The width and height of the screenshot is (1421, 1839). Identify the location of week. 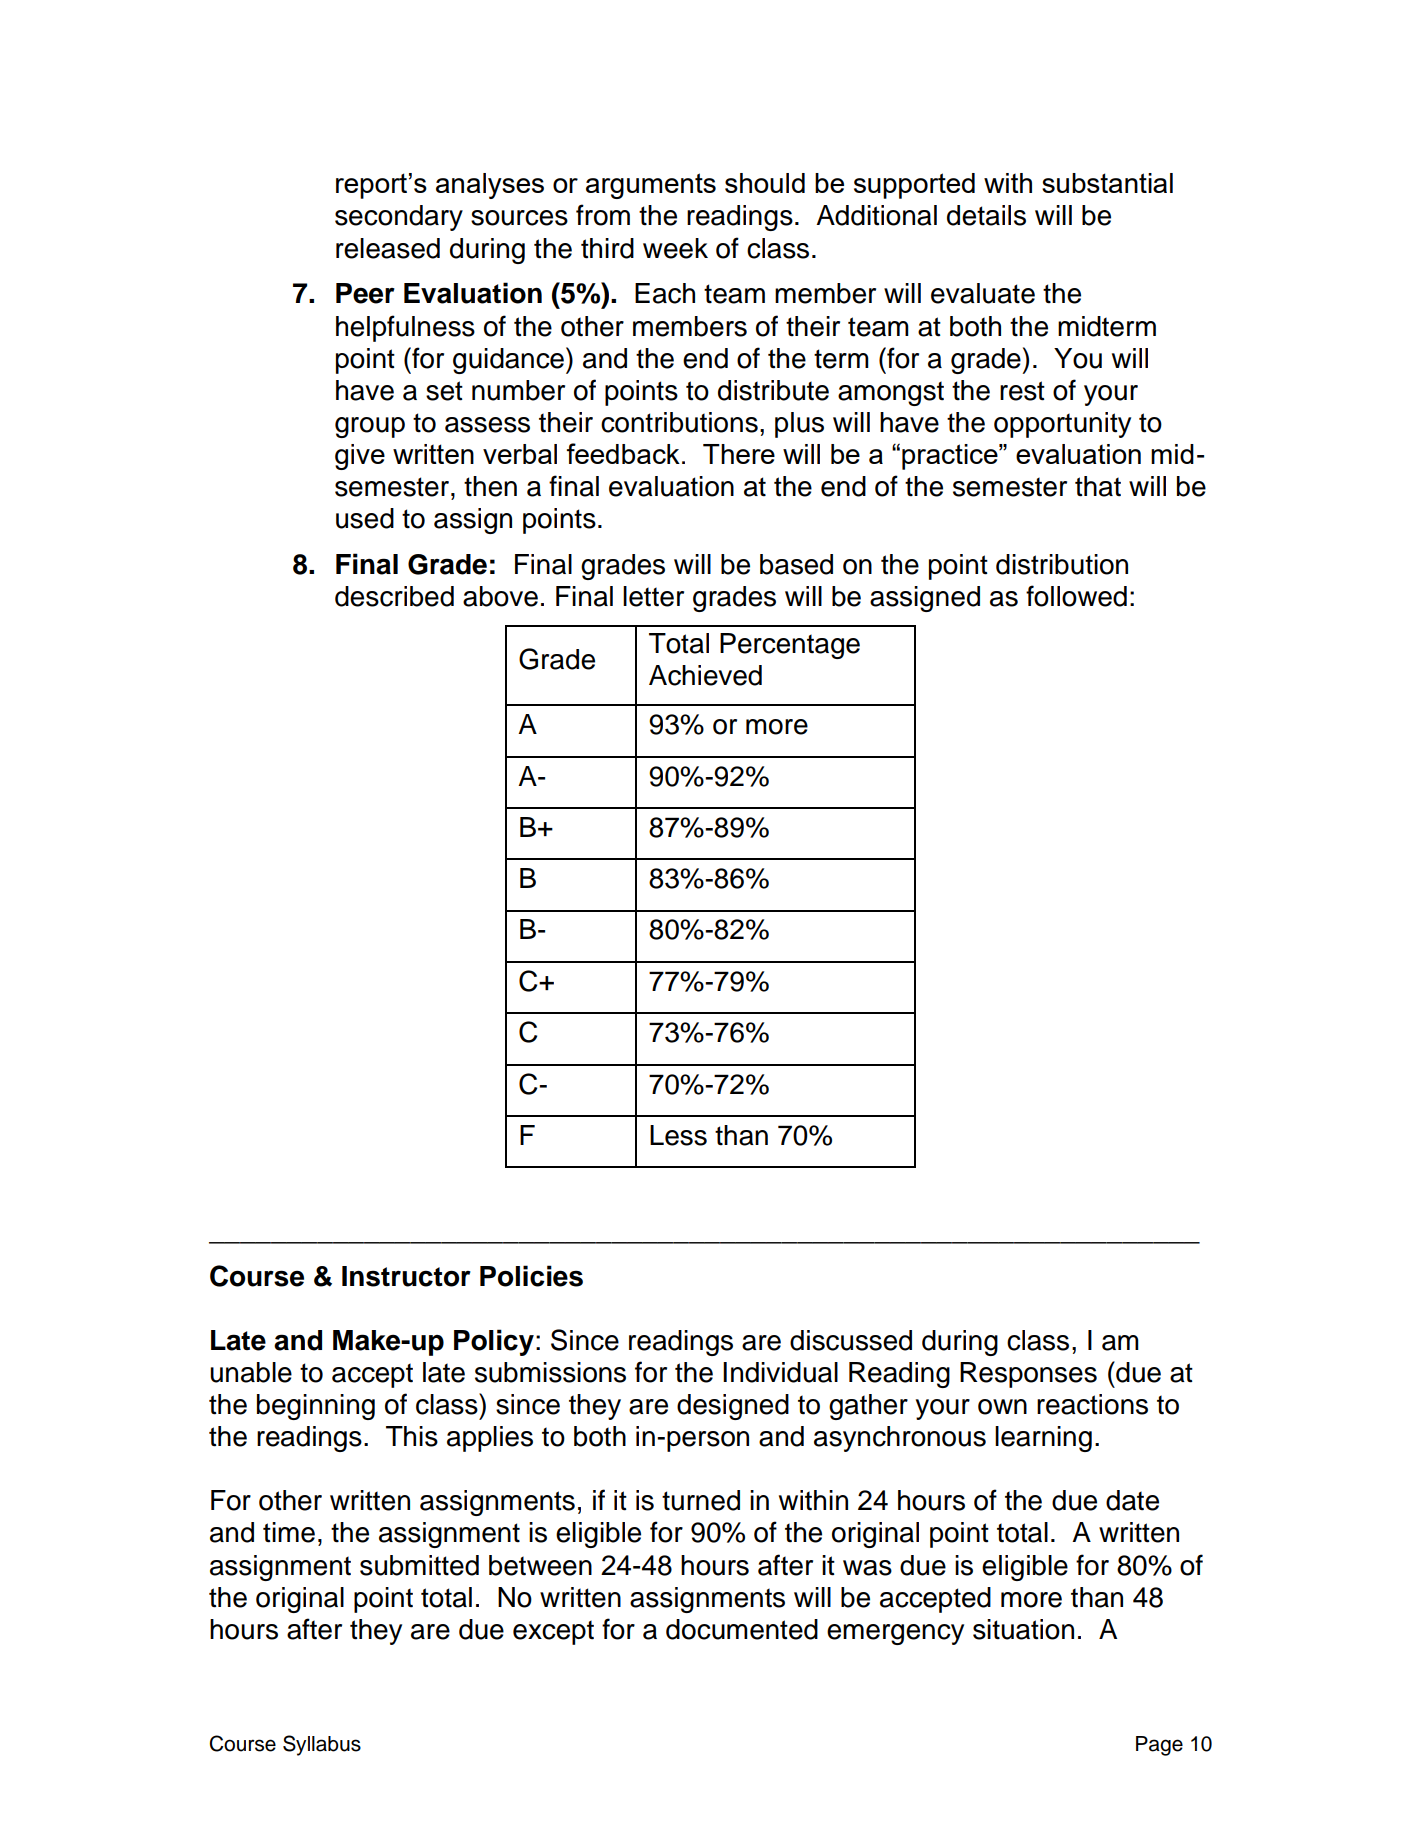
(675, 248).
